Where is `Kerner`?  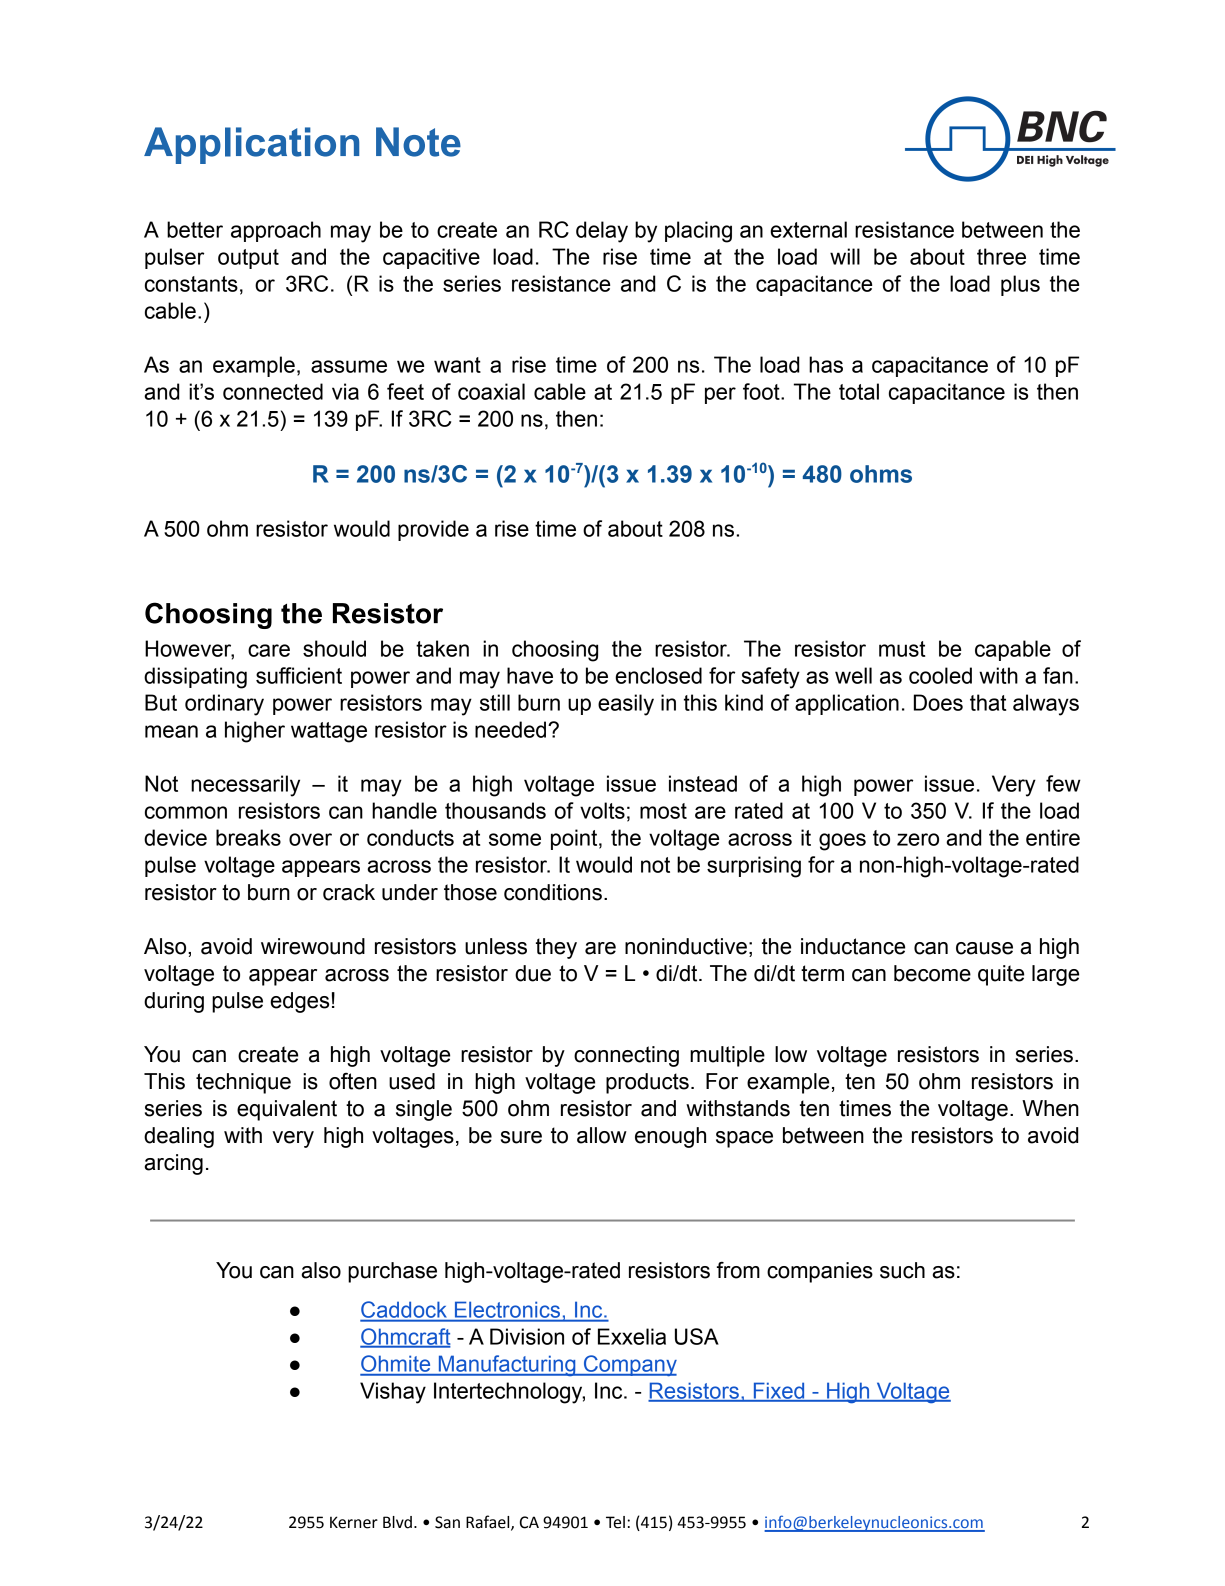
Kerner is located at coordinates (354, 1522).
